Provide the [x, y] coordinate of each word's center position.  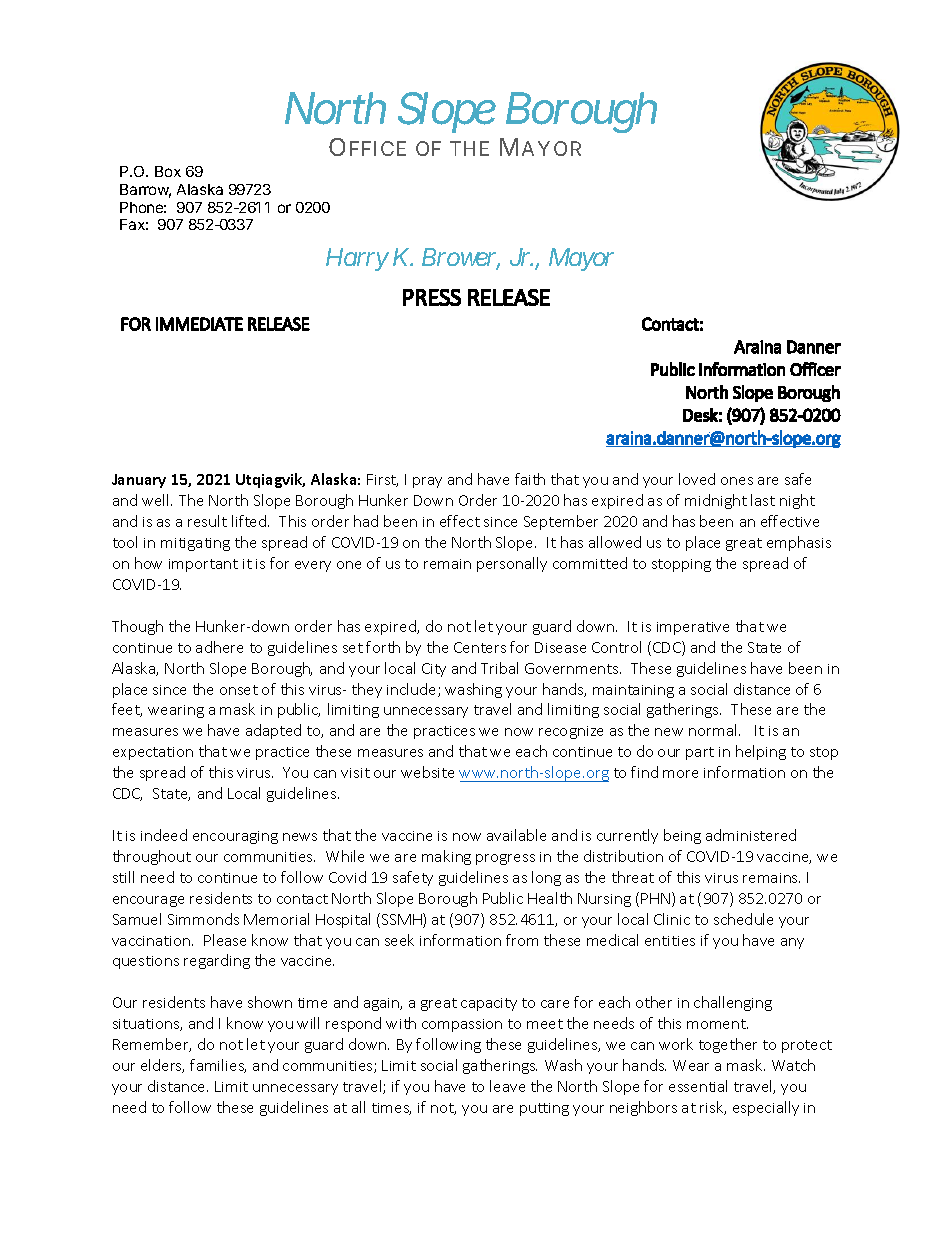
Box [168, 171]
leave [507, 1086]
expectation [153, 753]
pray [427, 482]
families [218, 1066]
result [207, 521]
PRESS [432, 297]
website [427, 772]
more [680, 774]
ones [737, 481]
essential [698, 1086]
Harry [357, 259]
